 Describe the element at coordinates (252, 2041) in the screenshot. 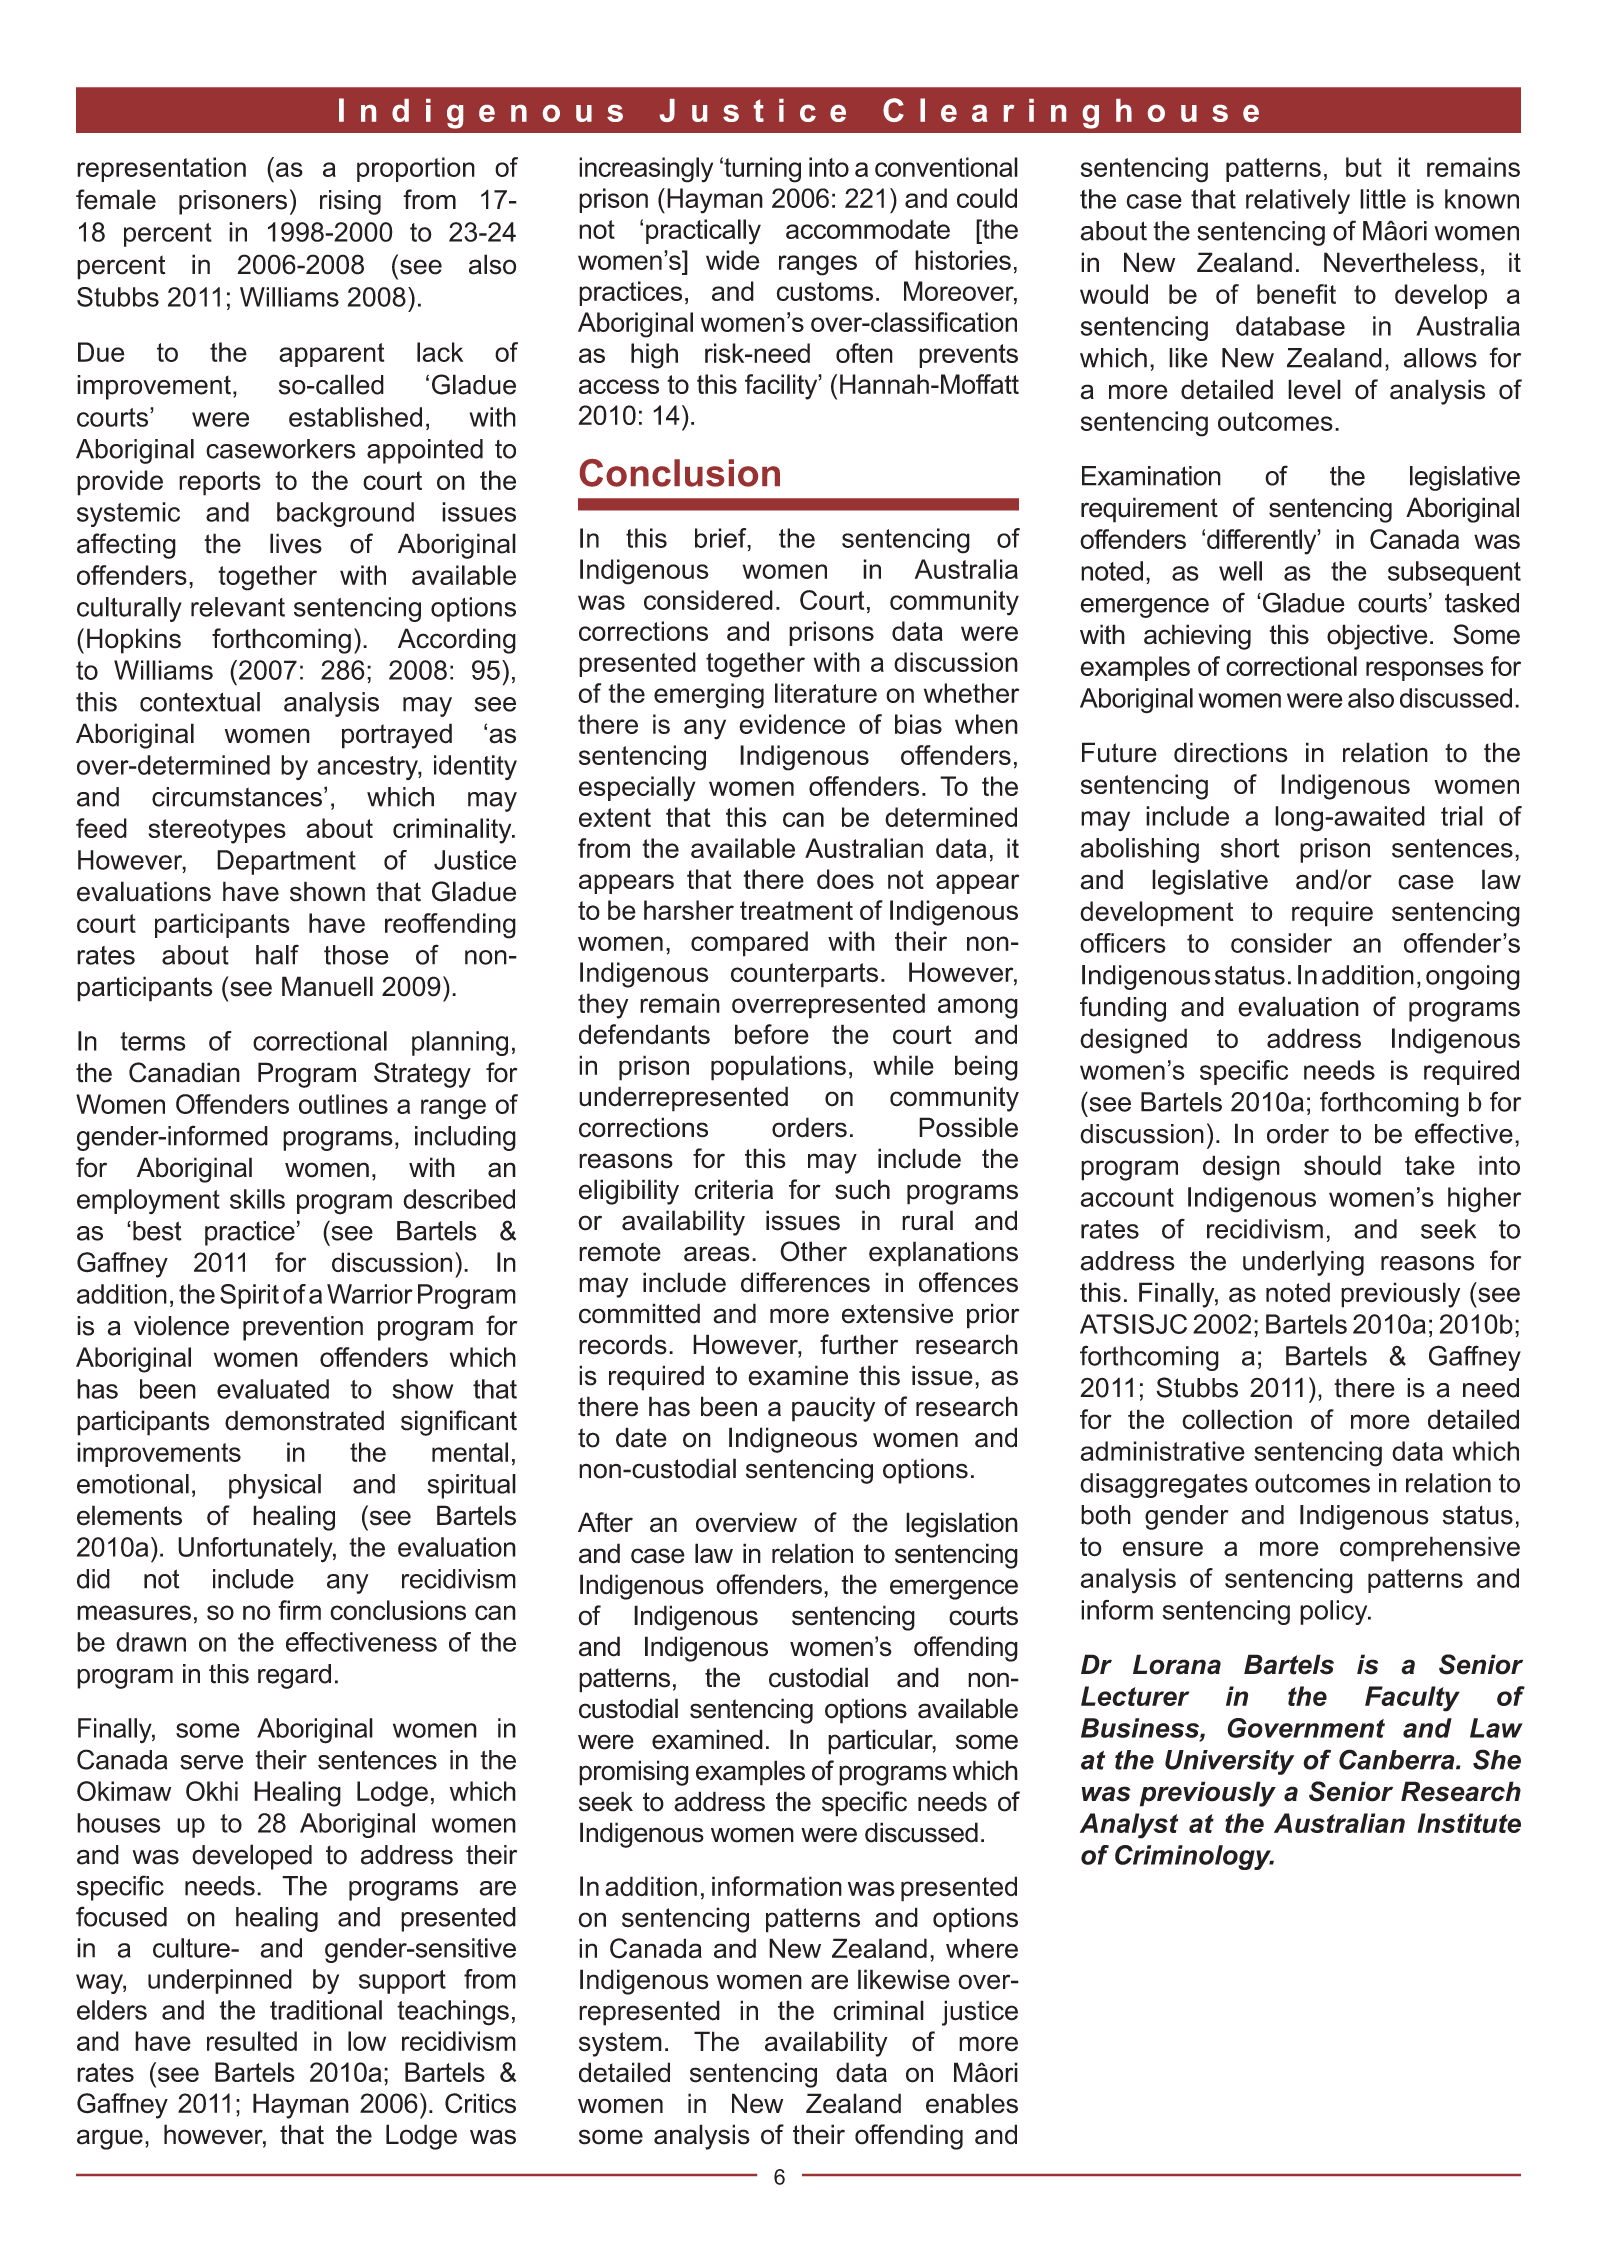

I see `resulted` at that location.
